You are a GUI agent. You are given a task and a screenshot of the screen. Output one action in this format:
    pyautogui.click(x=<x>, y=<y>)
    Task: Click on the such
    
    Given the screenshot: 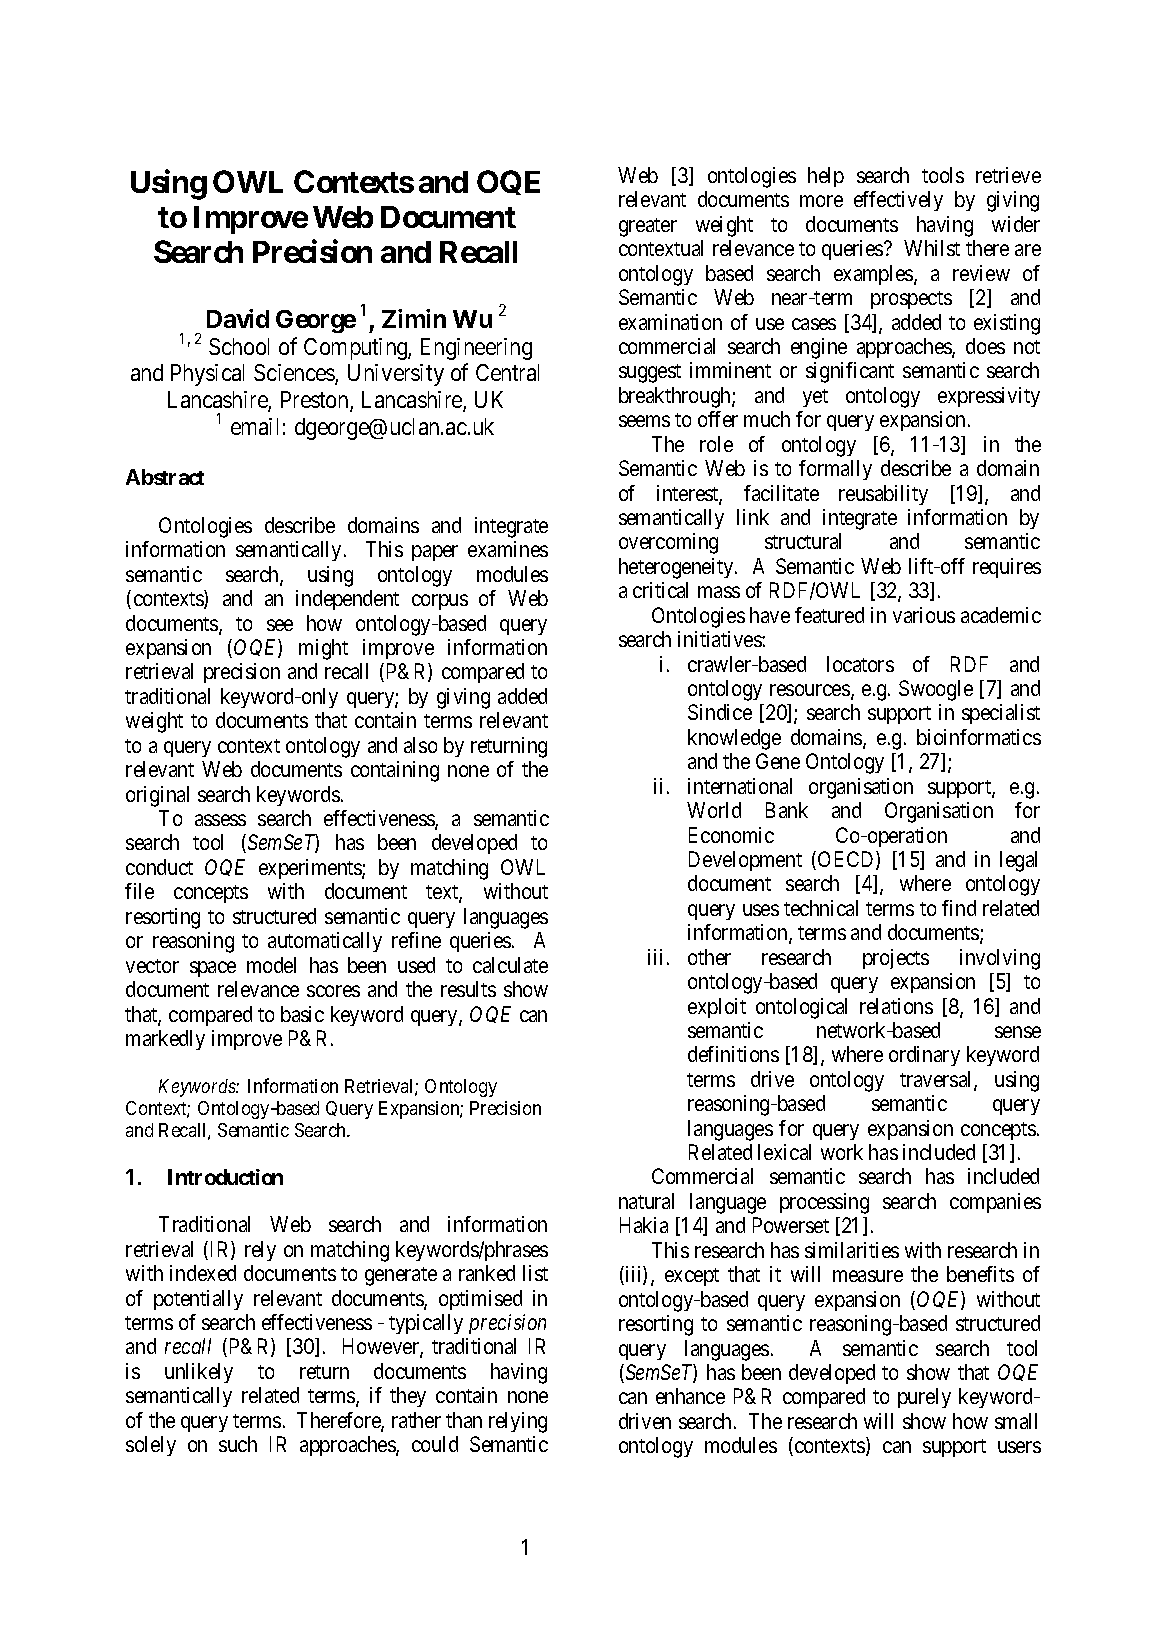 What is the action you would take?
    pyautogui.click(x=238, y=1444)
